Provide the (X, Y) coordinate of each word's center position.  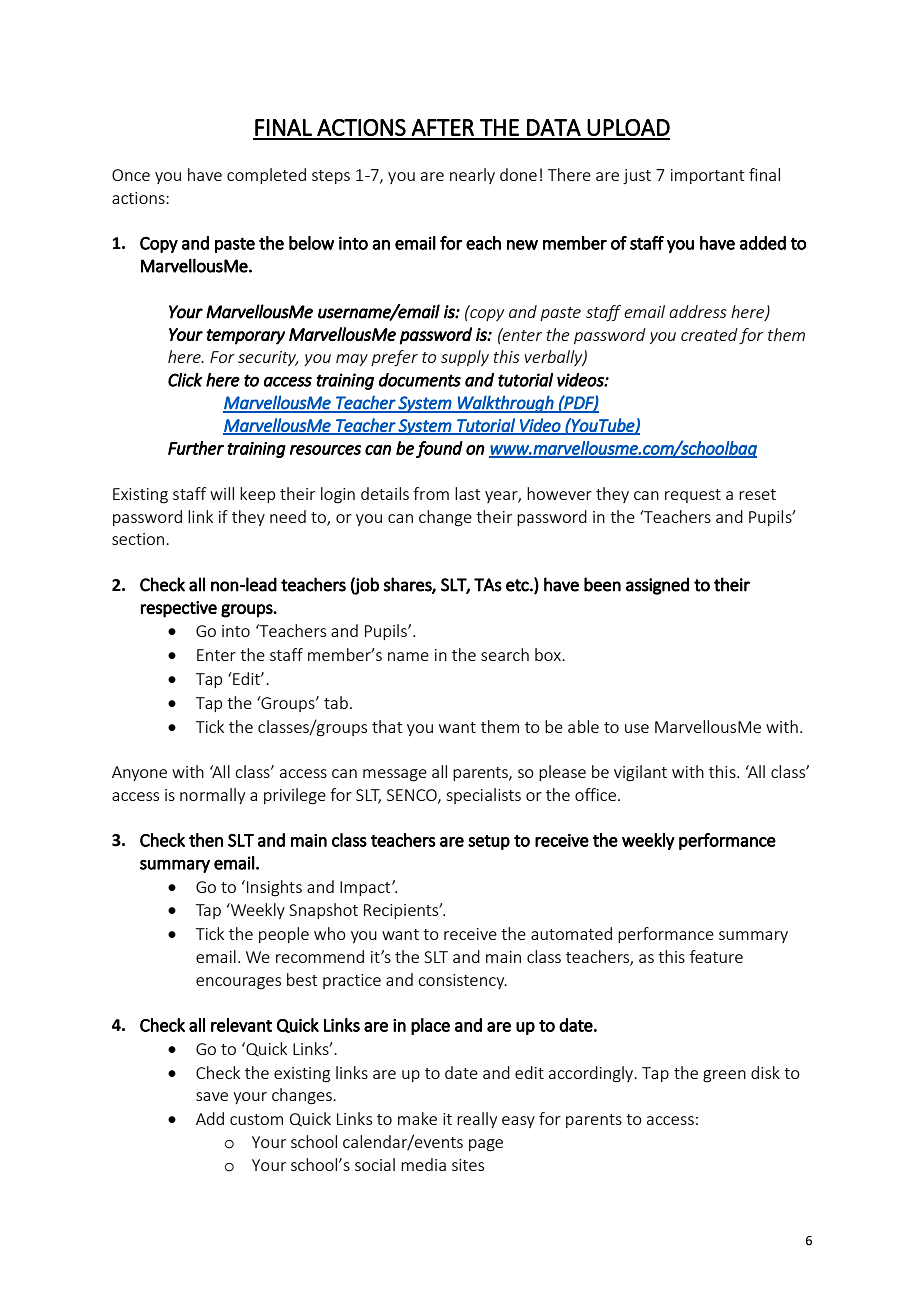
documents (420, 380)
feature (716, 956)
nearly (472, 176)
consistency (462, 981)
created (709, 334)
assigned (657, 586)
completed (266, 176)
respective (179, 609)
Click (185, 380)
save (212, 1096)
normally (212, 796)
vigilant (640, 773)
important (707, 176)
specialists (483, 796)
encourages (238, 983)
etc (518, 585)
